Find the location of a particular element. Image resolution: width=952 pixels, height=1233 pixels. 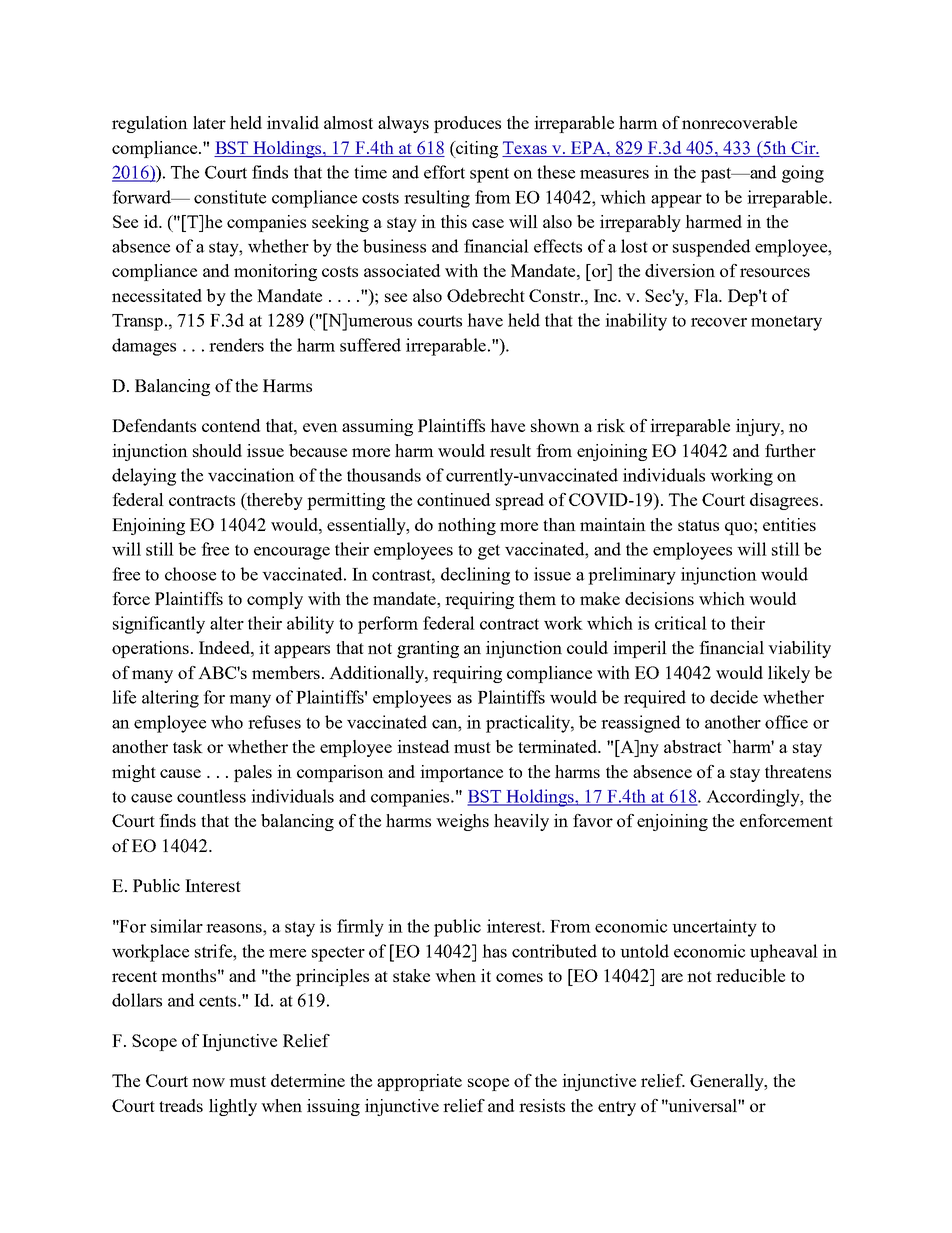

later is located at coordinates (209, 122).
